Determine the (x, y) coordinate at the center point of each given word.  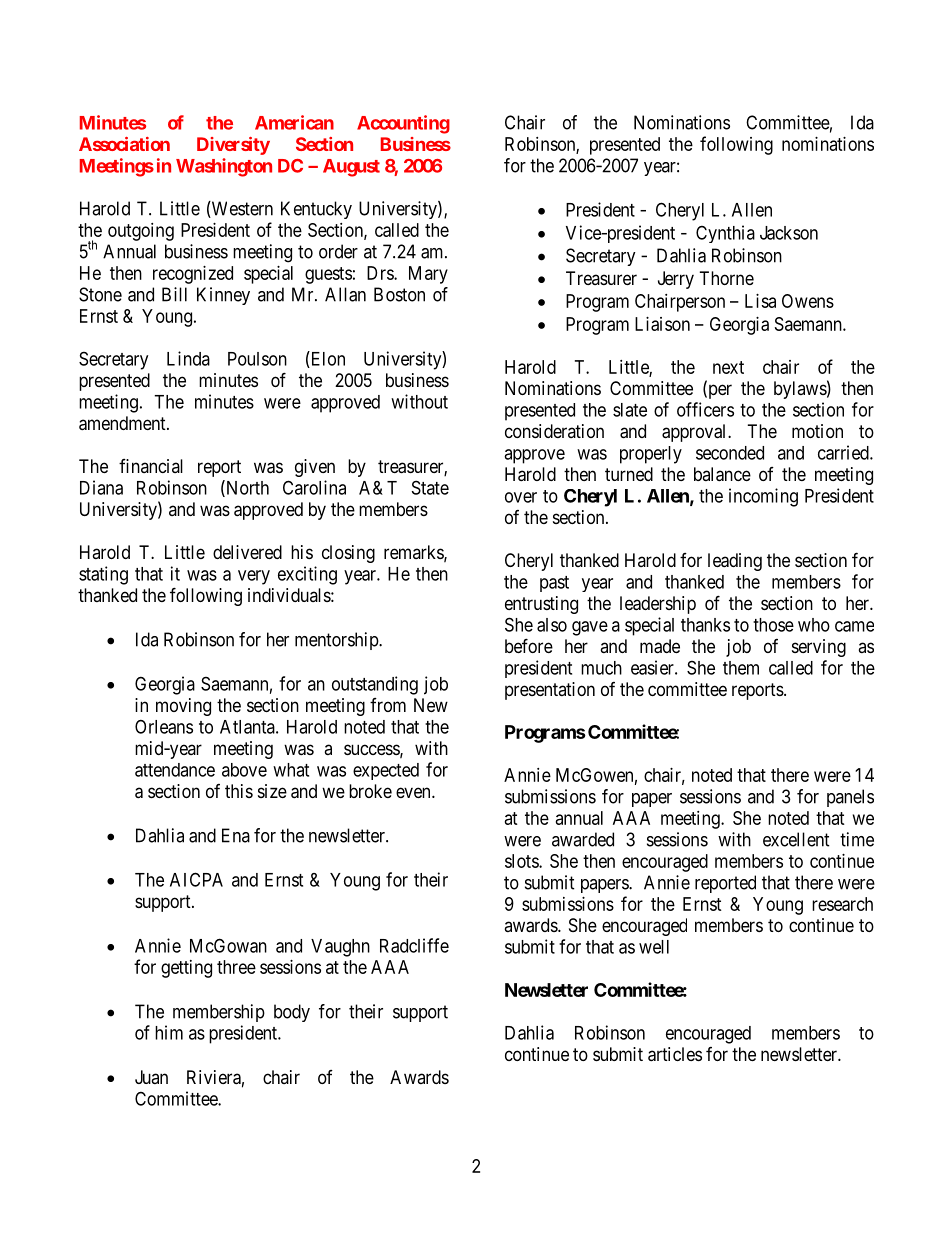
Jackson (789, 233)
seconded (730, 453)
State (430, 487)
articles (675, 1054)
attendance (175, 770)
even (414, 792)
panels (850, 798)
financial (151, 466)
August (351, 168)
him (169, 1032)
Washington (224, 167)
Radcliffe (414, 945)
